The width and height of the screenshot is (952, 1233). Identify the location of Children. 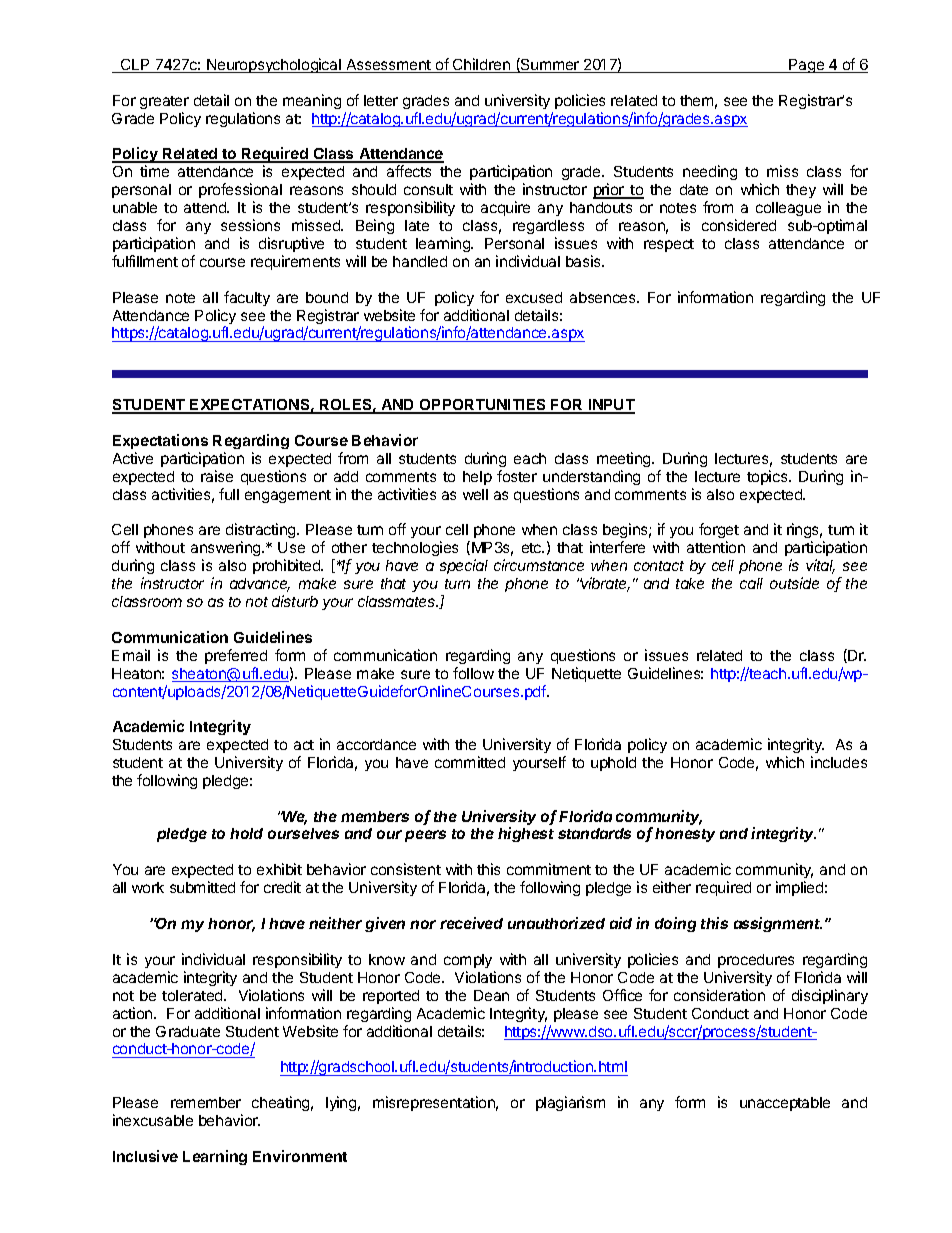
(481, 65).
